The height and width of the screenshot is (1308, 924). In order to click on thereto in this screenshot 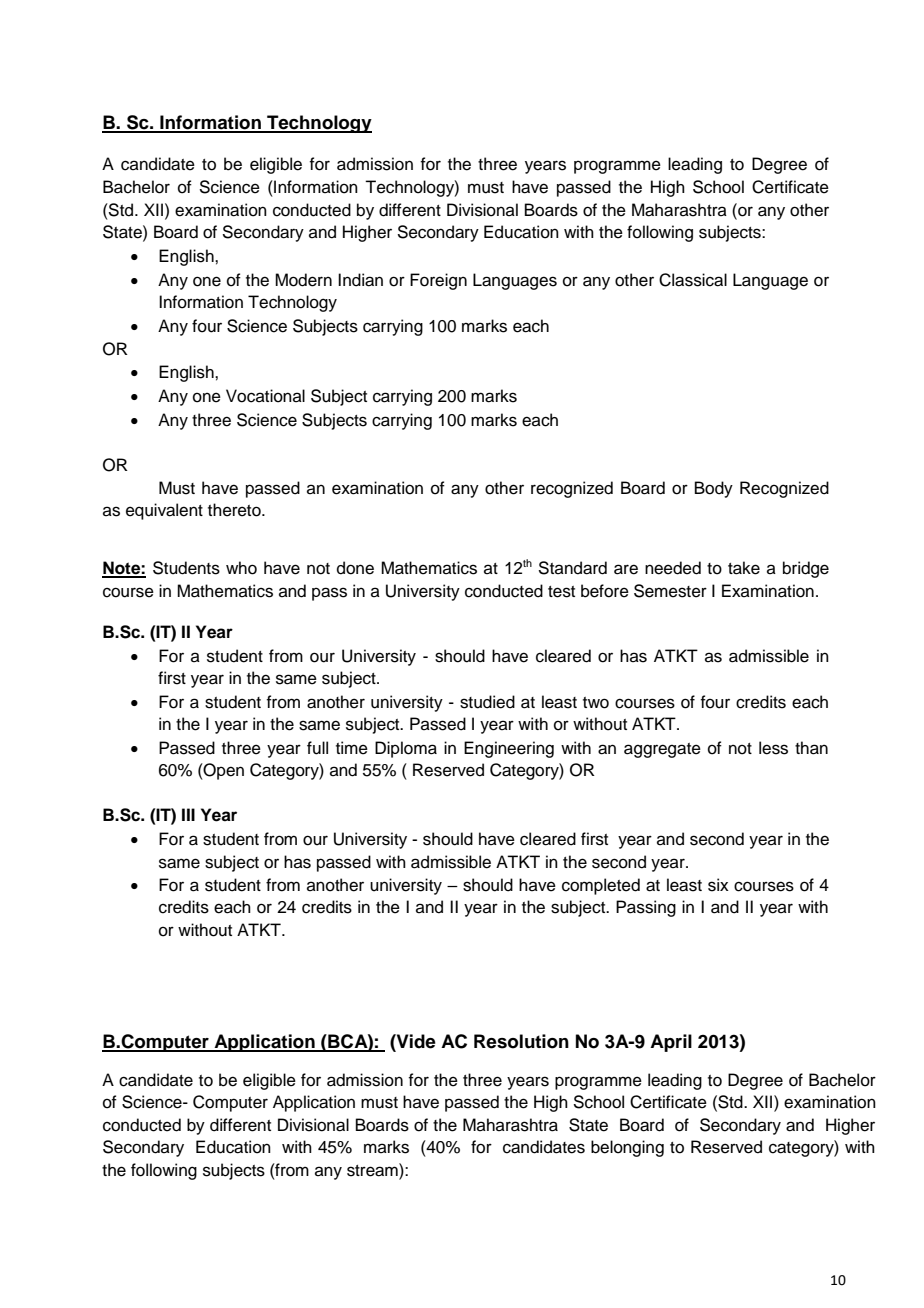, I will do `click(235, 510)`.
